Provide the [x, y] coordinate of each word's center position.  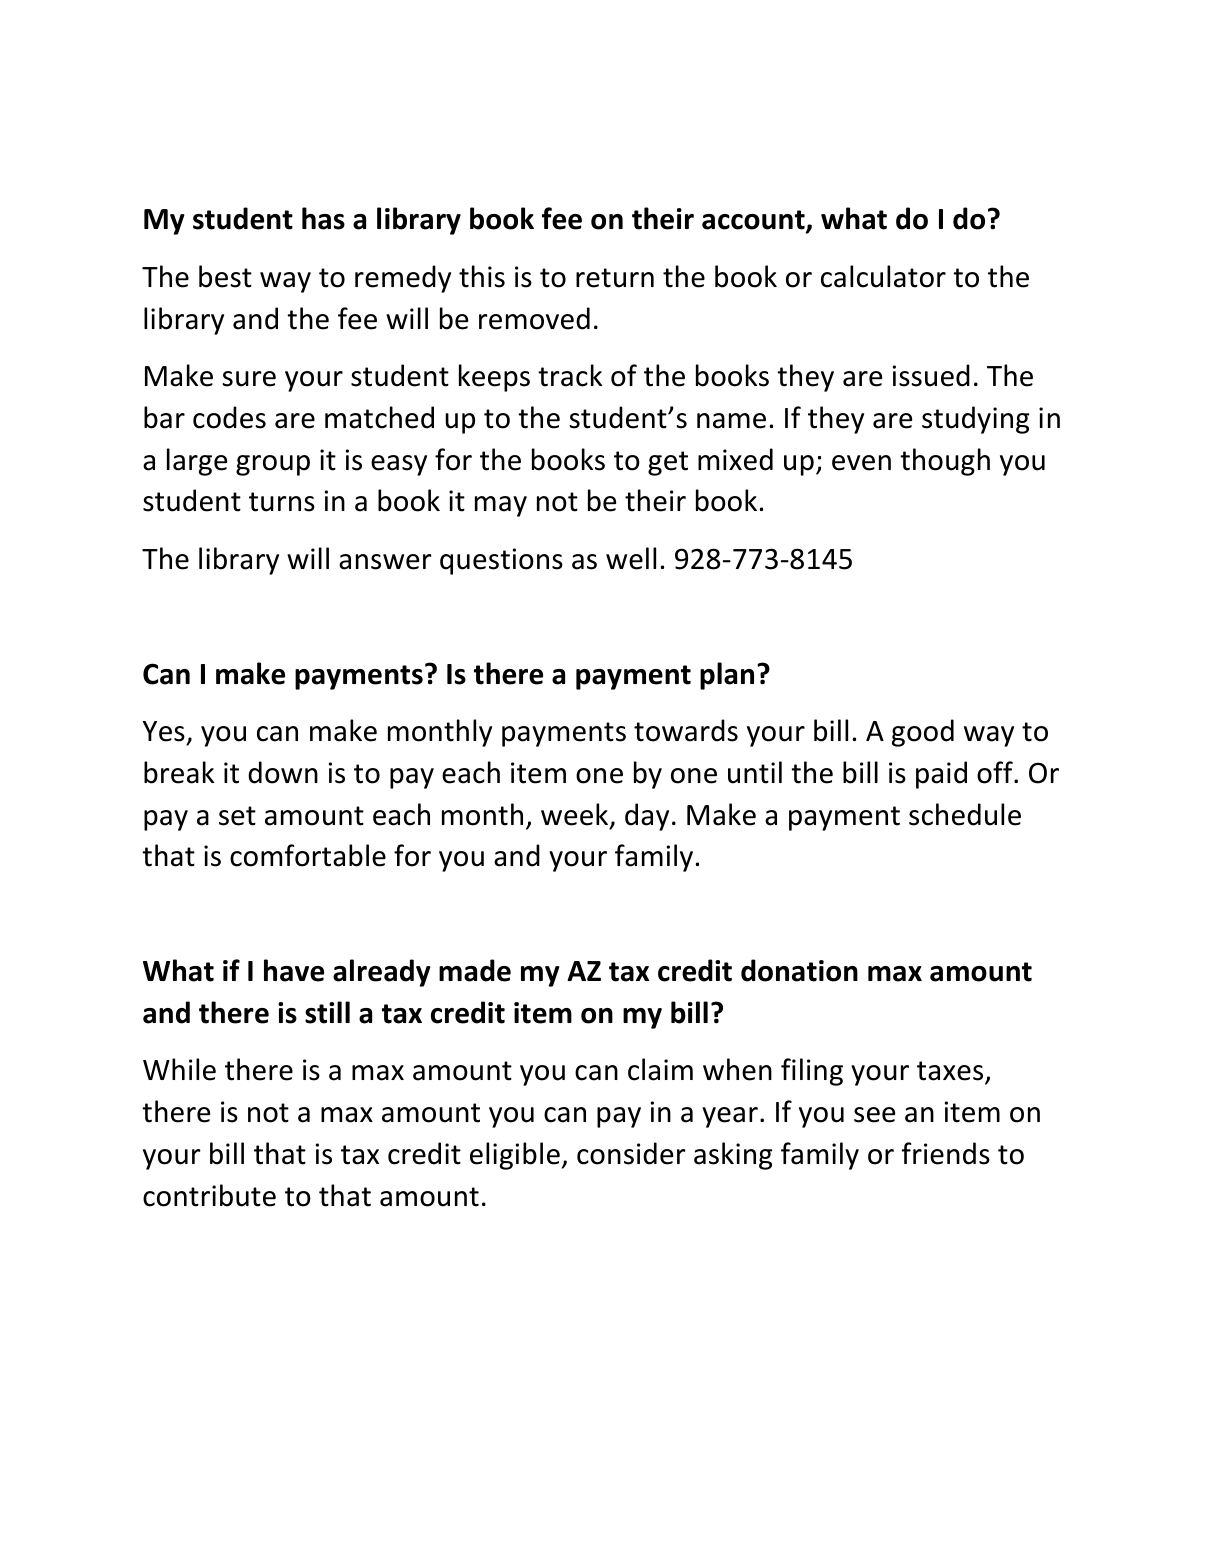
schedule [965, 814]
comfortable [308, 855]
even [861, 463]
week [576, 815]
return [615, 278]
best [225, 276]
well [631, 558]
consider [631, 1153]
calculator [883, 276]
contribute [209, 1195]
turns [282, 502]
